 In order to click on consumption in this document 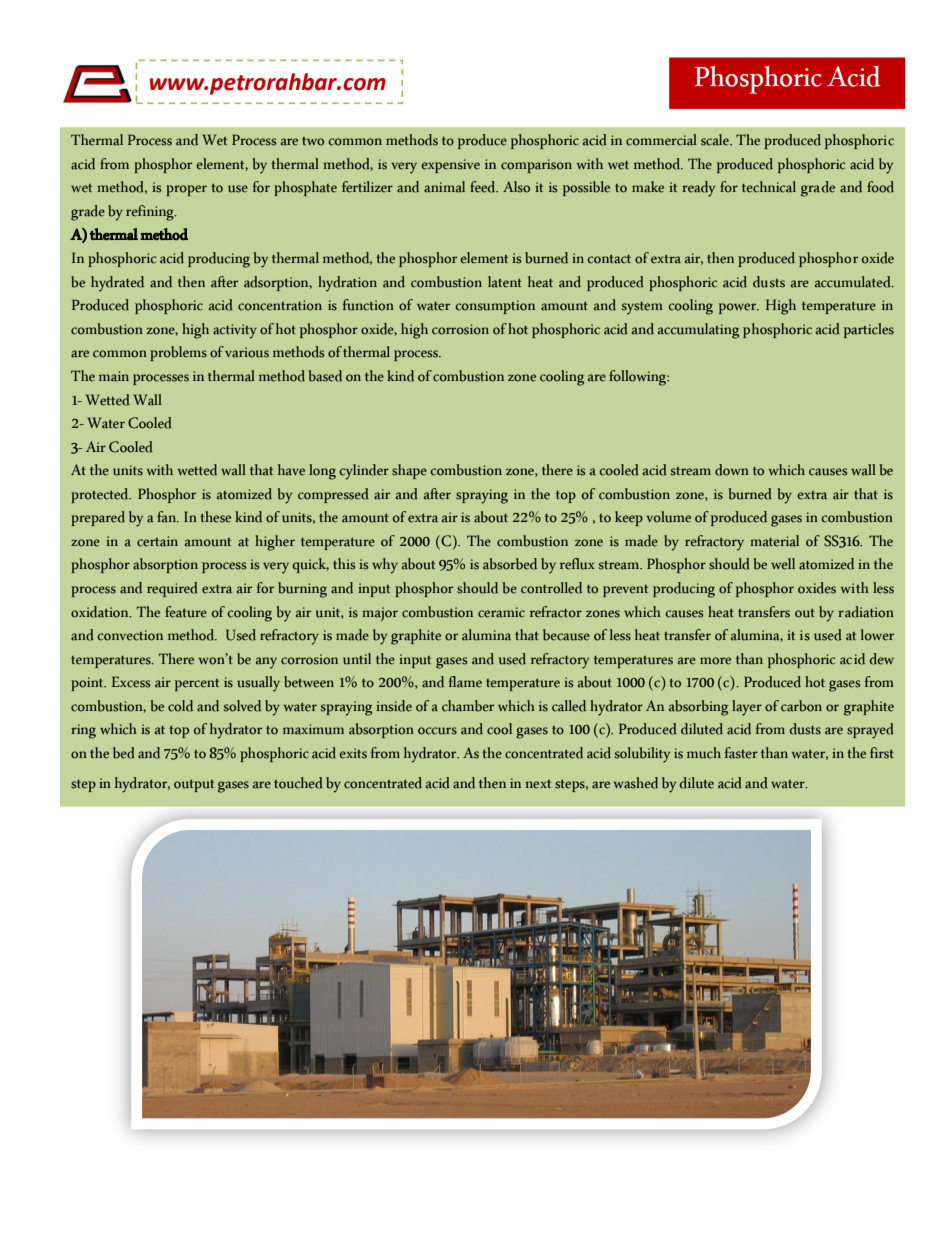, I will do `click(495, 307)`.
